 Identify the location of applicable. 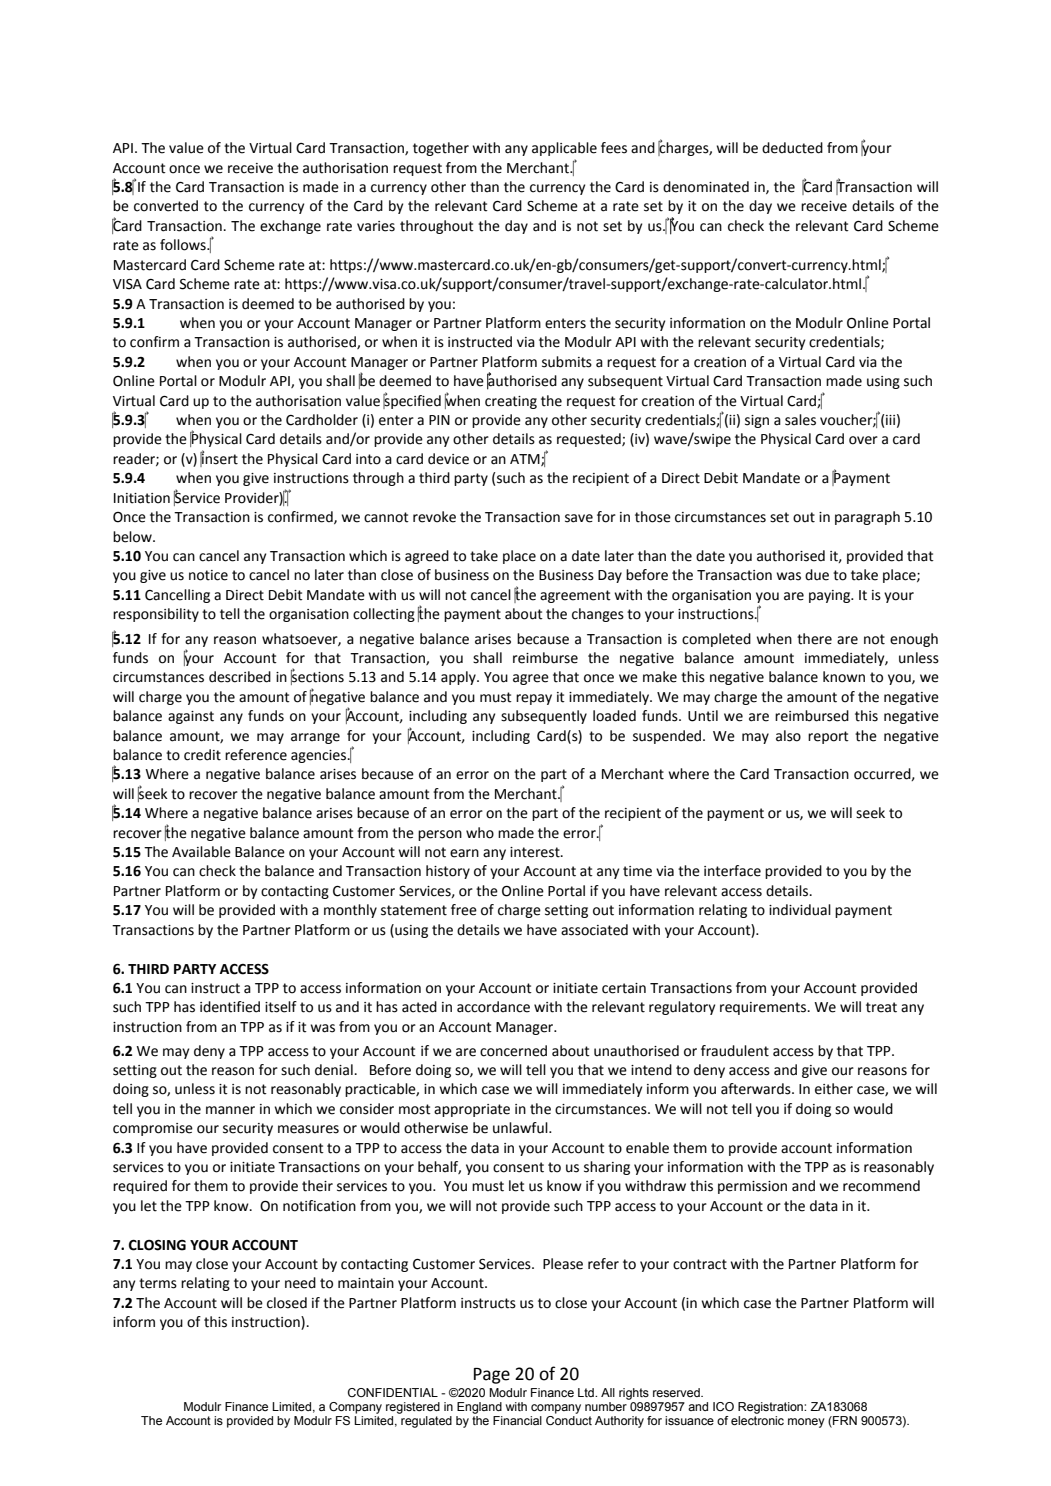
(564, 149).
